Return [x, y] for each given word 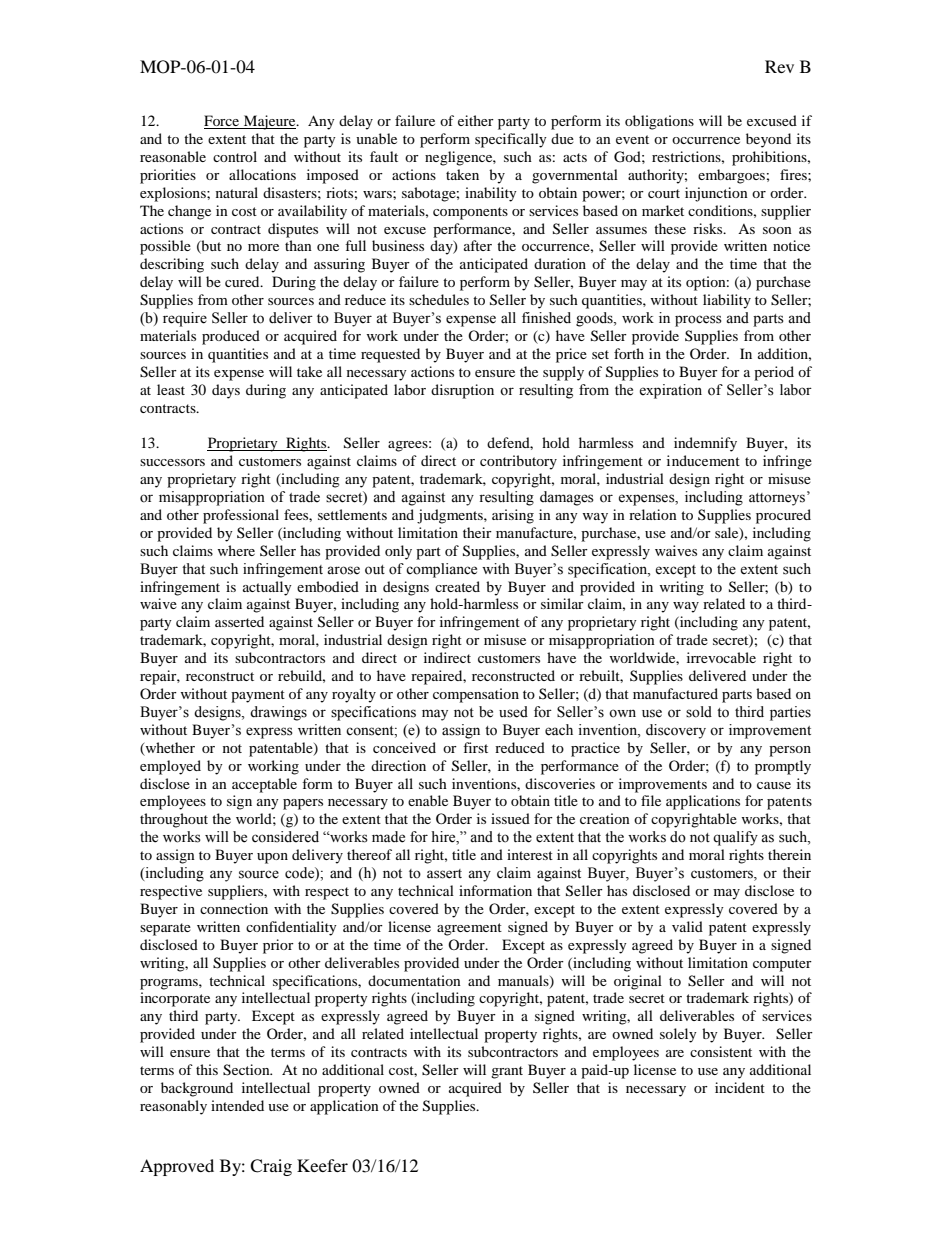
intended [237, 1105]
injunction [716, 194]
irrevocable [721, 657]
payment [258, 696]
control [235, 156]
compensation [476, 695]
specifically [511, 140]
